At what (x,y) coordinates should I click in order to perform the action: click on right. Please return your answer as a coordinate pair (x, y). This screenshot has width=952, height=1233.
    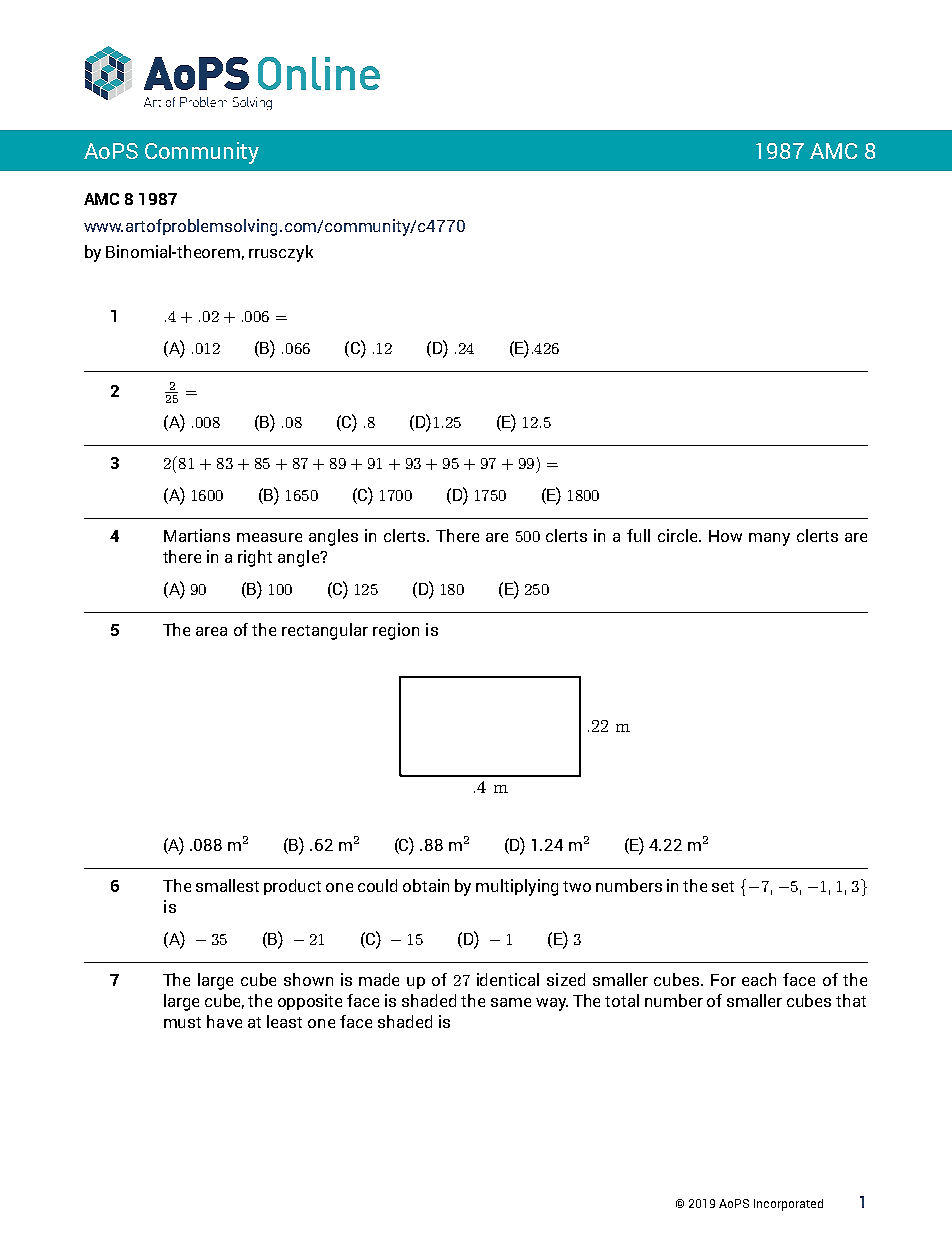
    Looking at the image, I should click on (255, 558).
